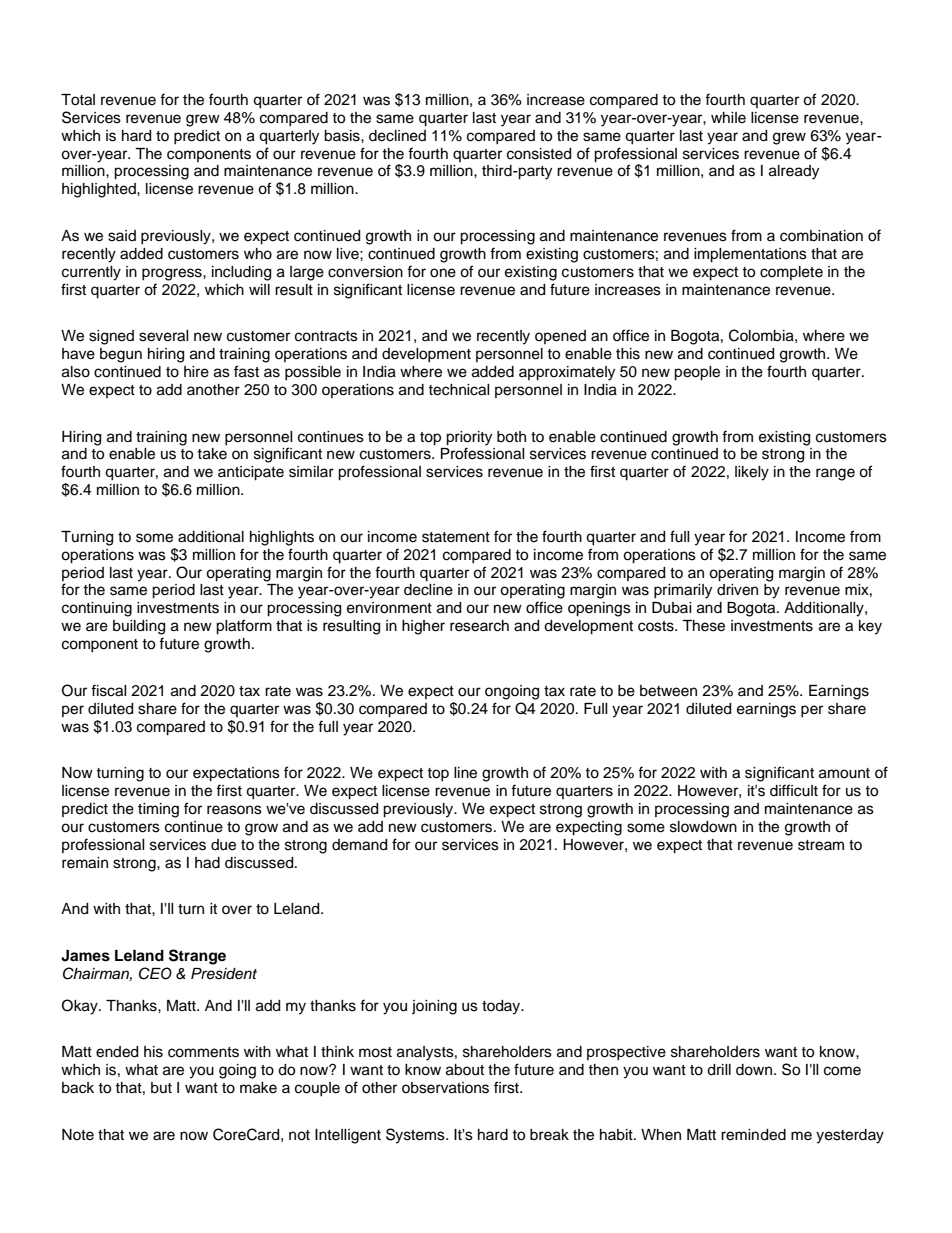  What do you see at coordinates (737, 590) in the screenshot?
I see `driven` at bounding box center [737, 590].
